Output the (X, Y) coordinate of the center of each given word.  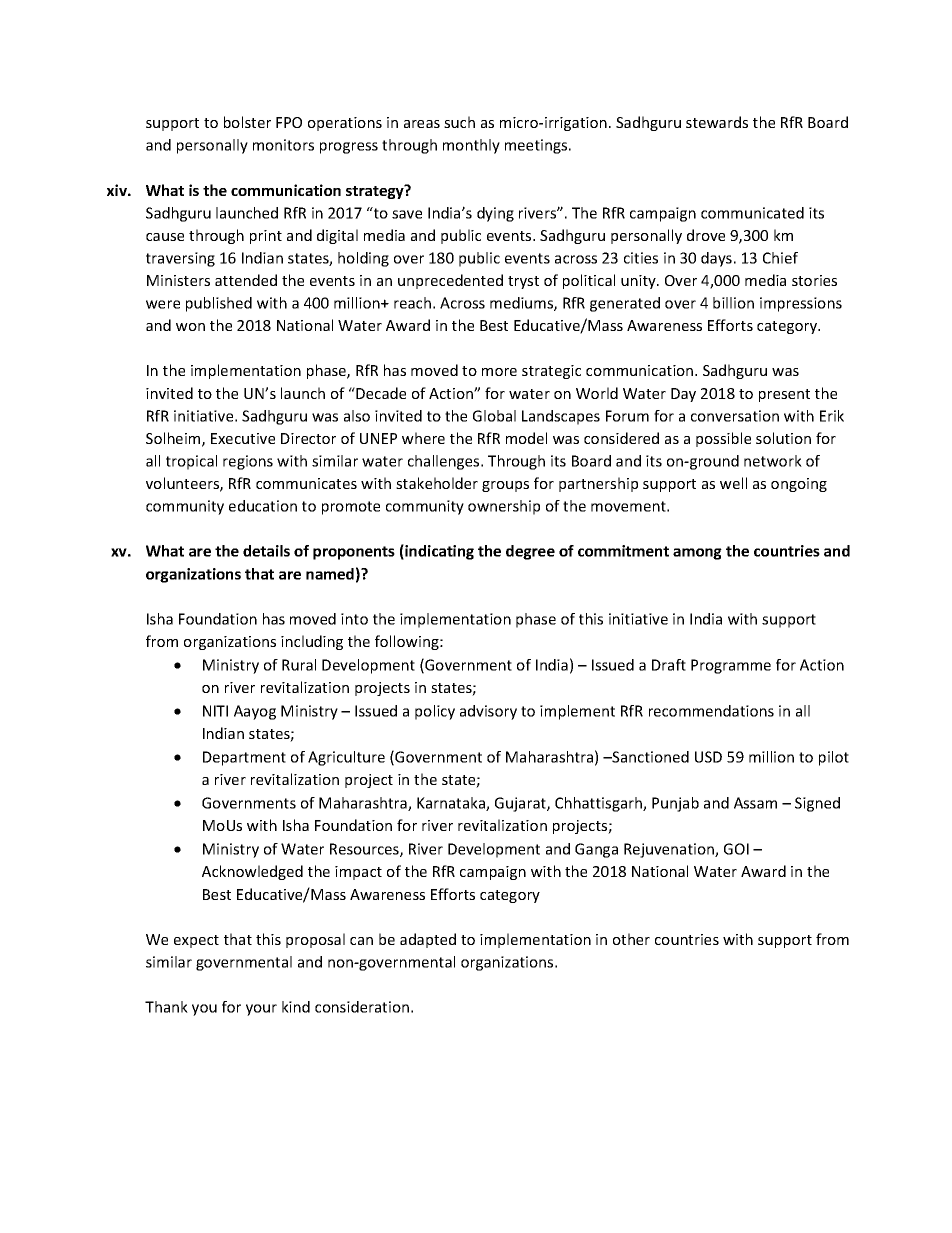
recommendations (711, 711)
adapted (428, 940)
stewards (717, 122)
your (261, 1010)
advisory (488, 712)
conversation (735, 416)
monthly (471, 146)
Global (494, 416)
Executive (243, 438)
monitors (283, 145)
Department (244, 758)
